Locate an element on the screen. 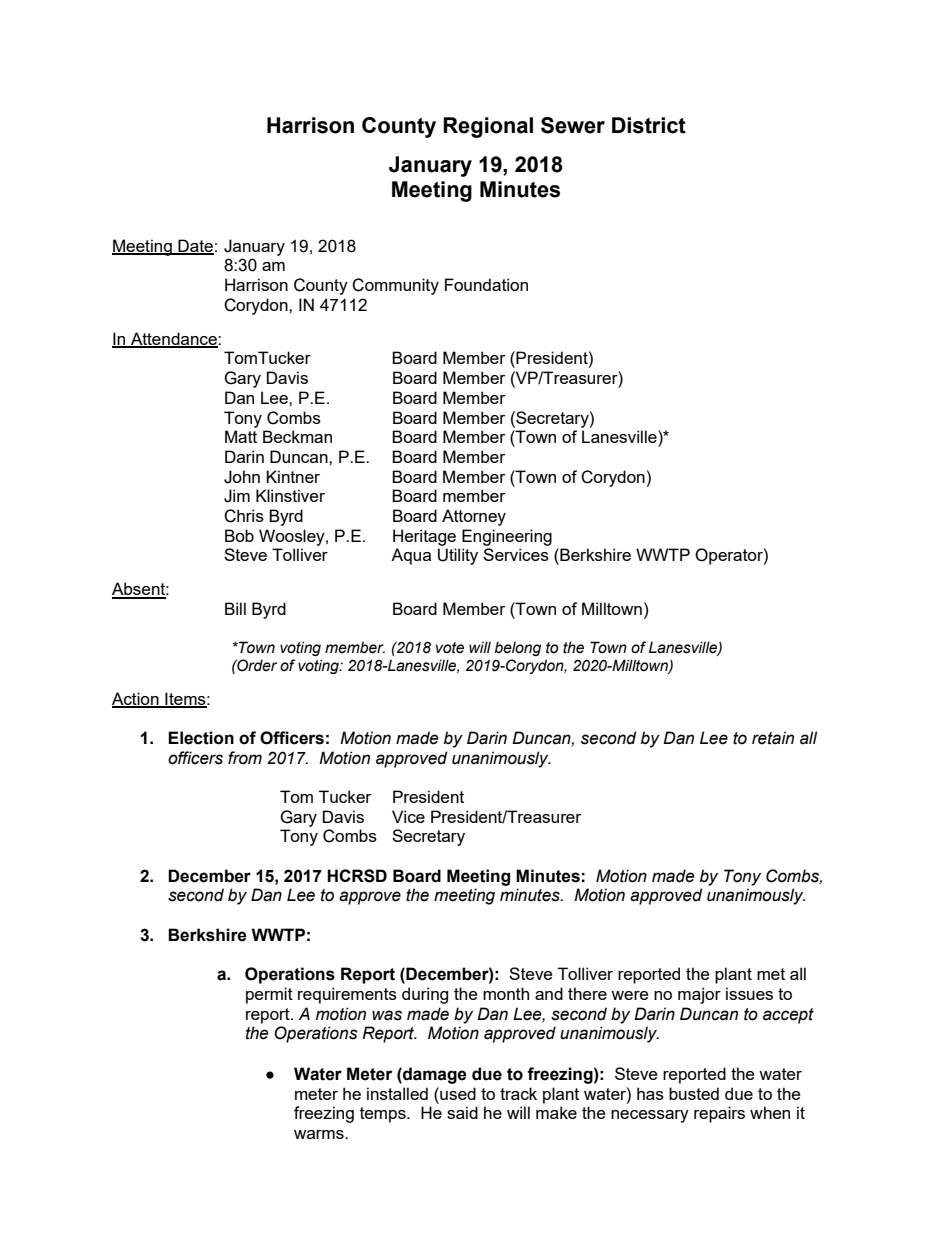  Foundation is located at coordinates (486, 284).
